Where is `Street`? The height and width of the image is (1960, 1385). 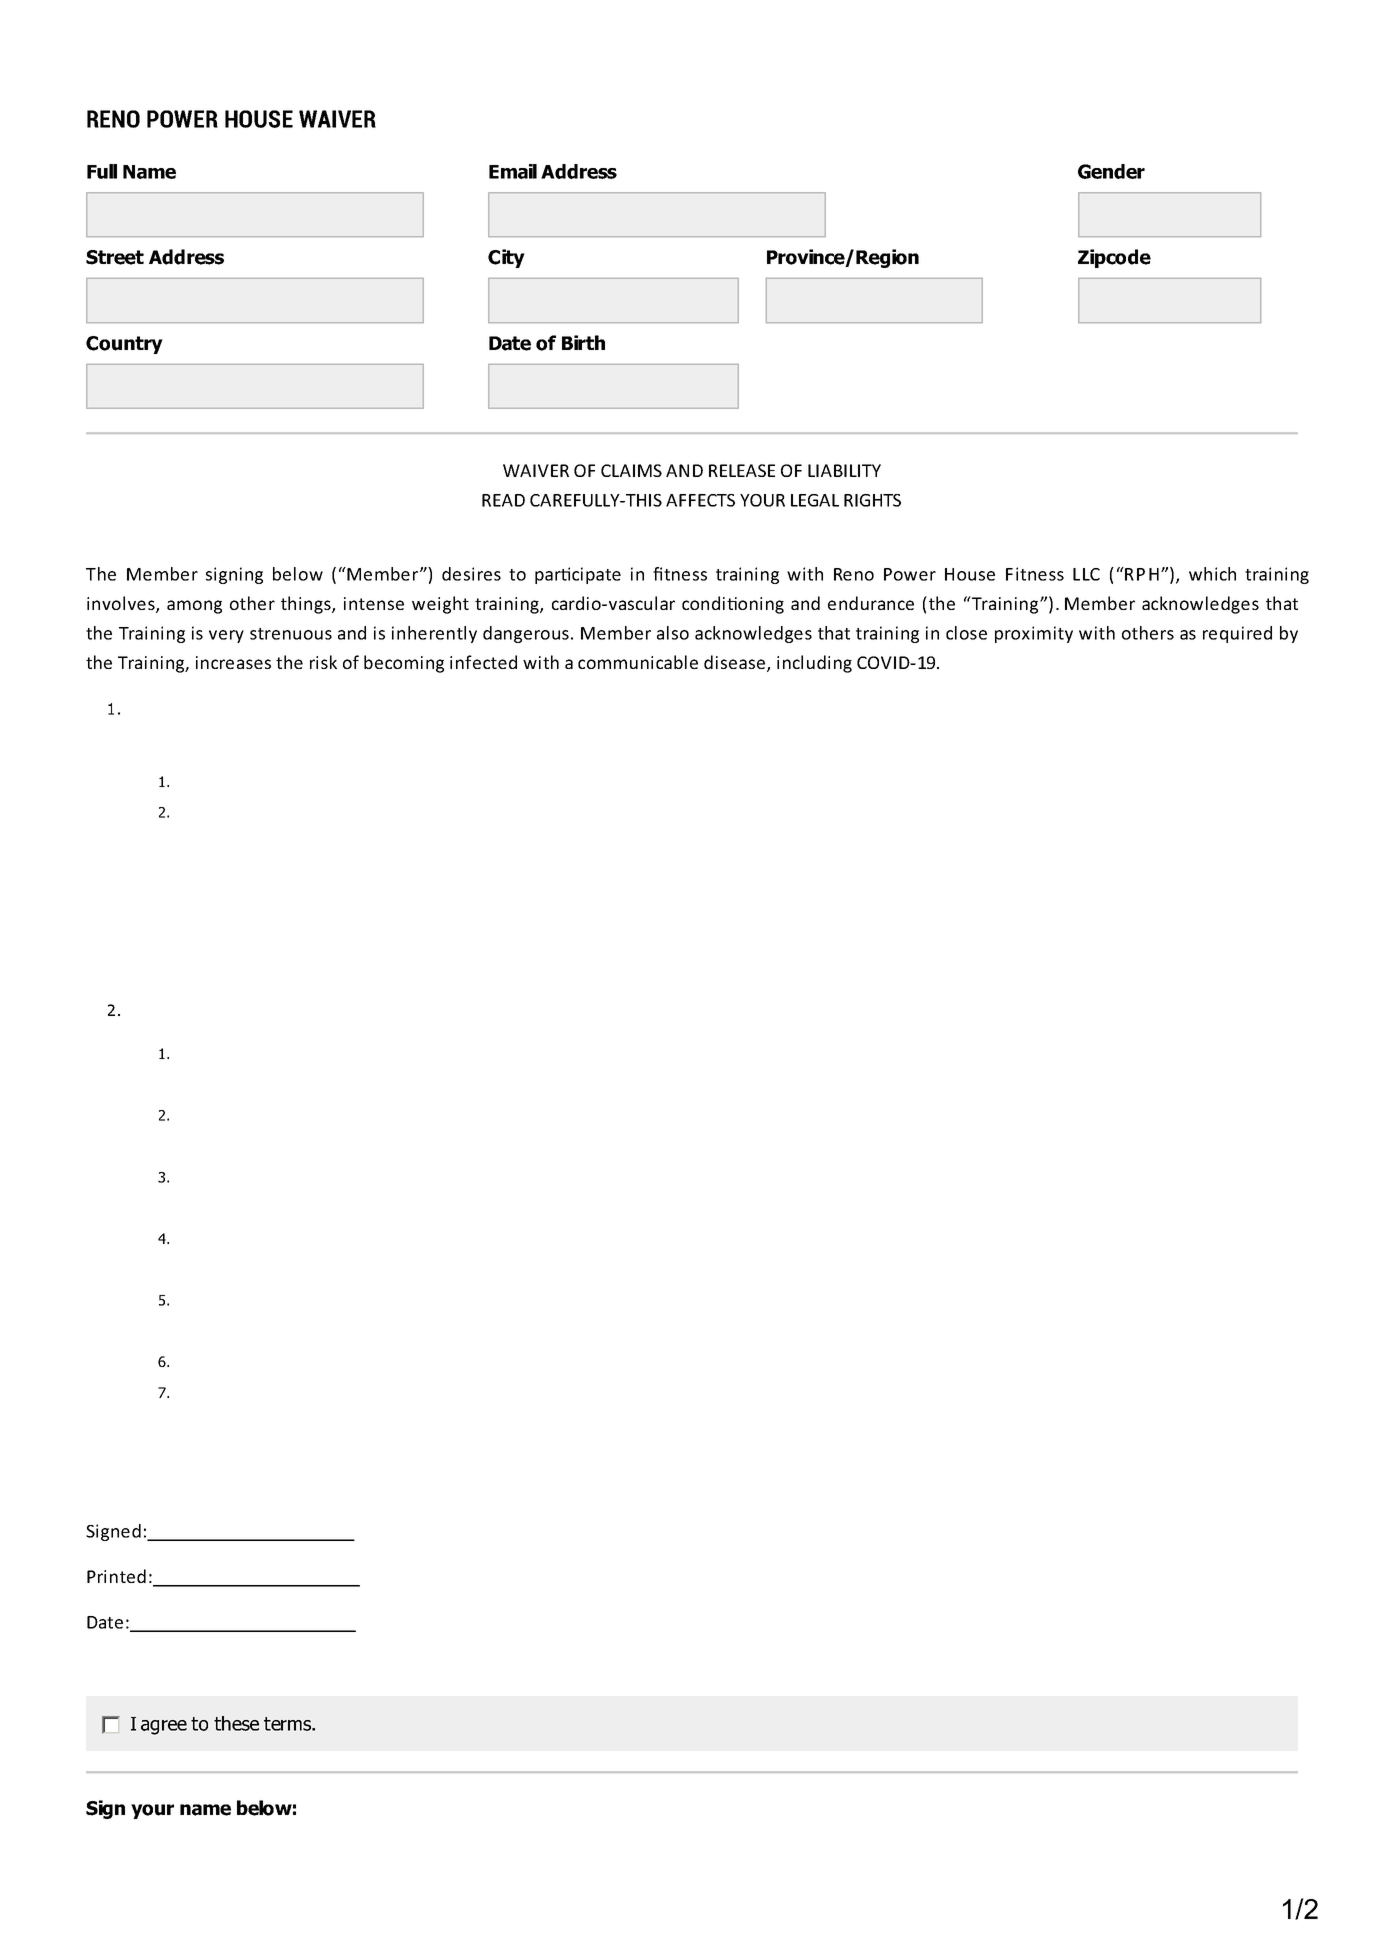
Street is located at coordinates (115, 257).
